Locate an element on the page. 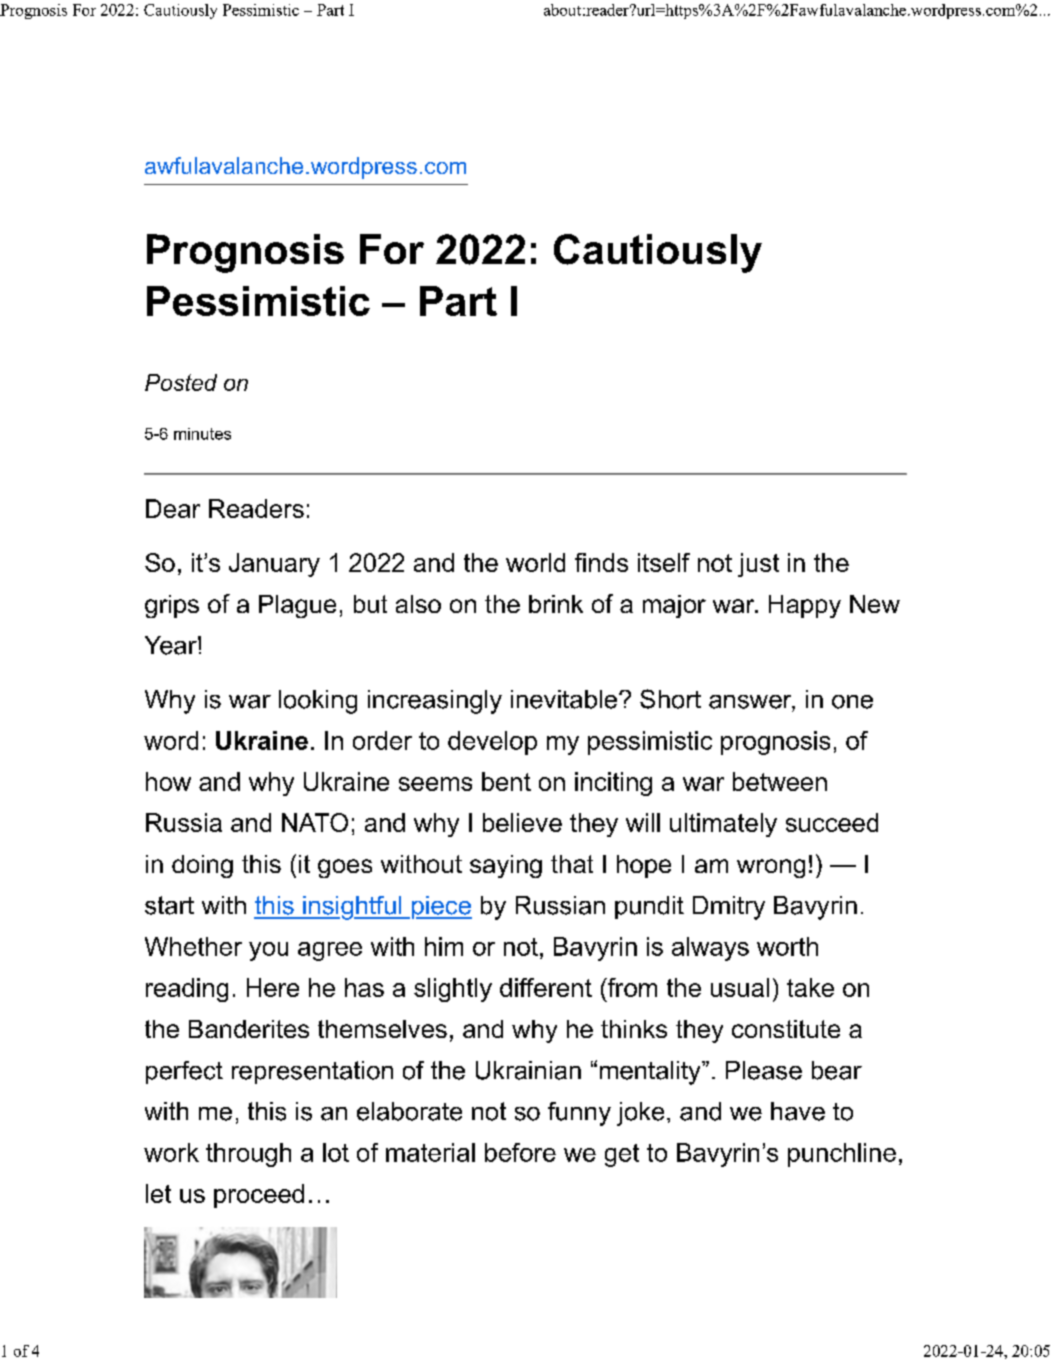 This image has width=1051, height=1360. how is located at coordinates (168, 781).
